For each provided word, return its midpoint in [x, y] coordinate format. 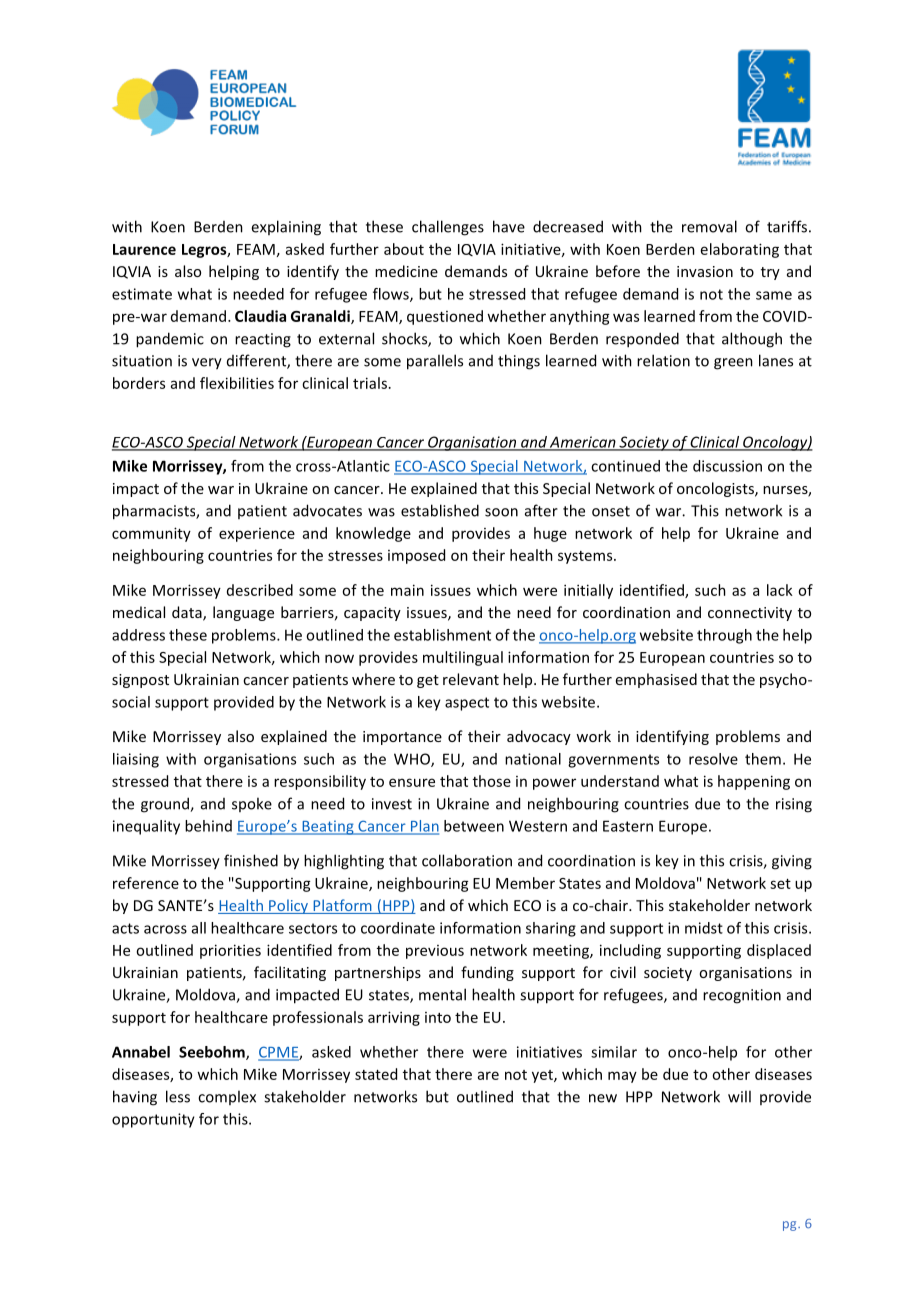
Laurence [144, 249]
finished [251, 860]
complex [227, 1097]
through [724, 636]
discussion [727, 466]
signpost [140, 681]
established [440, 510]
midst [704, 928]
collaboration [467, 860]
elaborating [740, 250]
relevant [471, 679]
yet [543, 1076]
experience [257, 535]
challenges [448, 228]
